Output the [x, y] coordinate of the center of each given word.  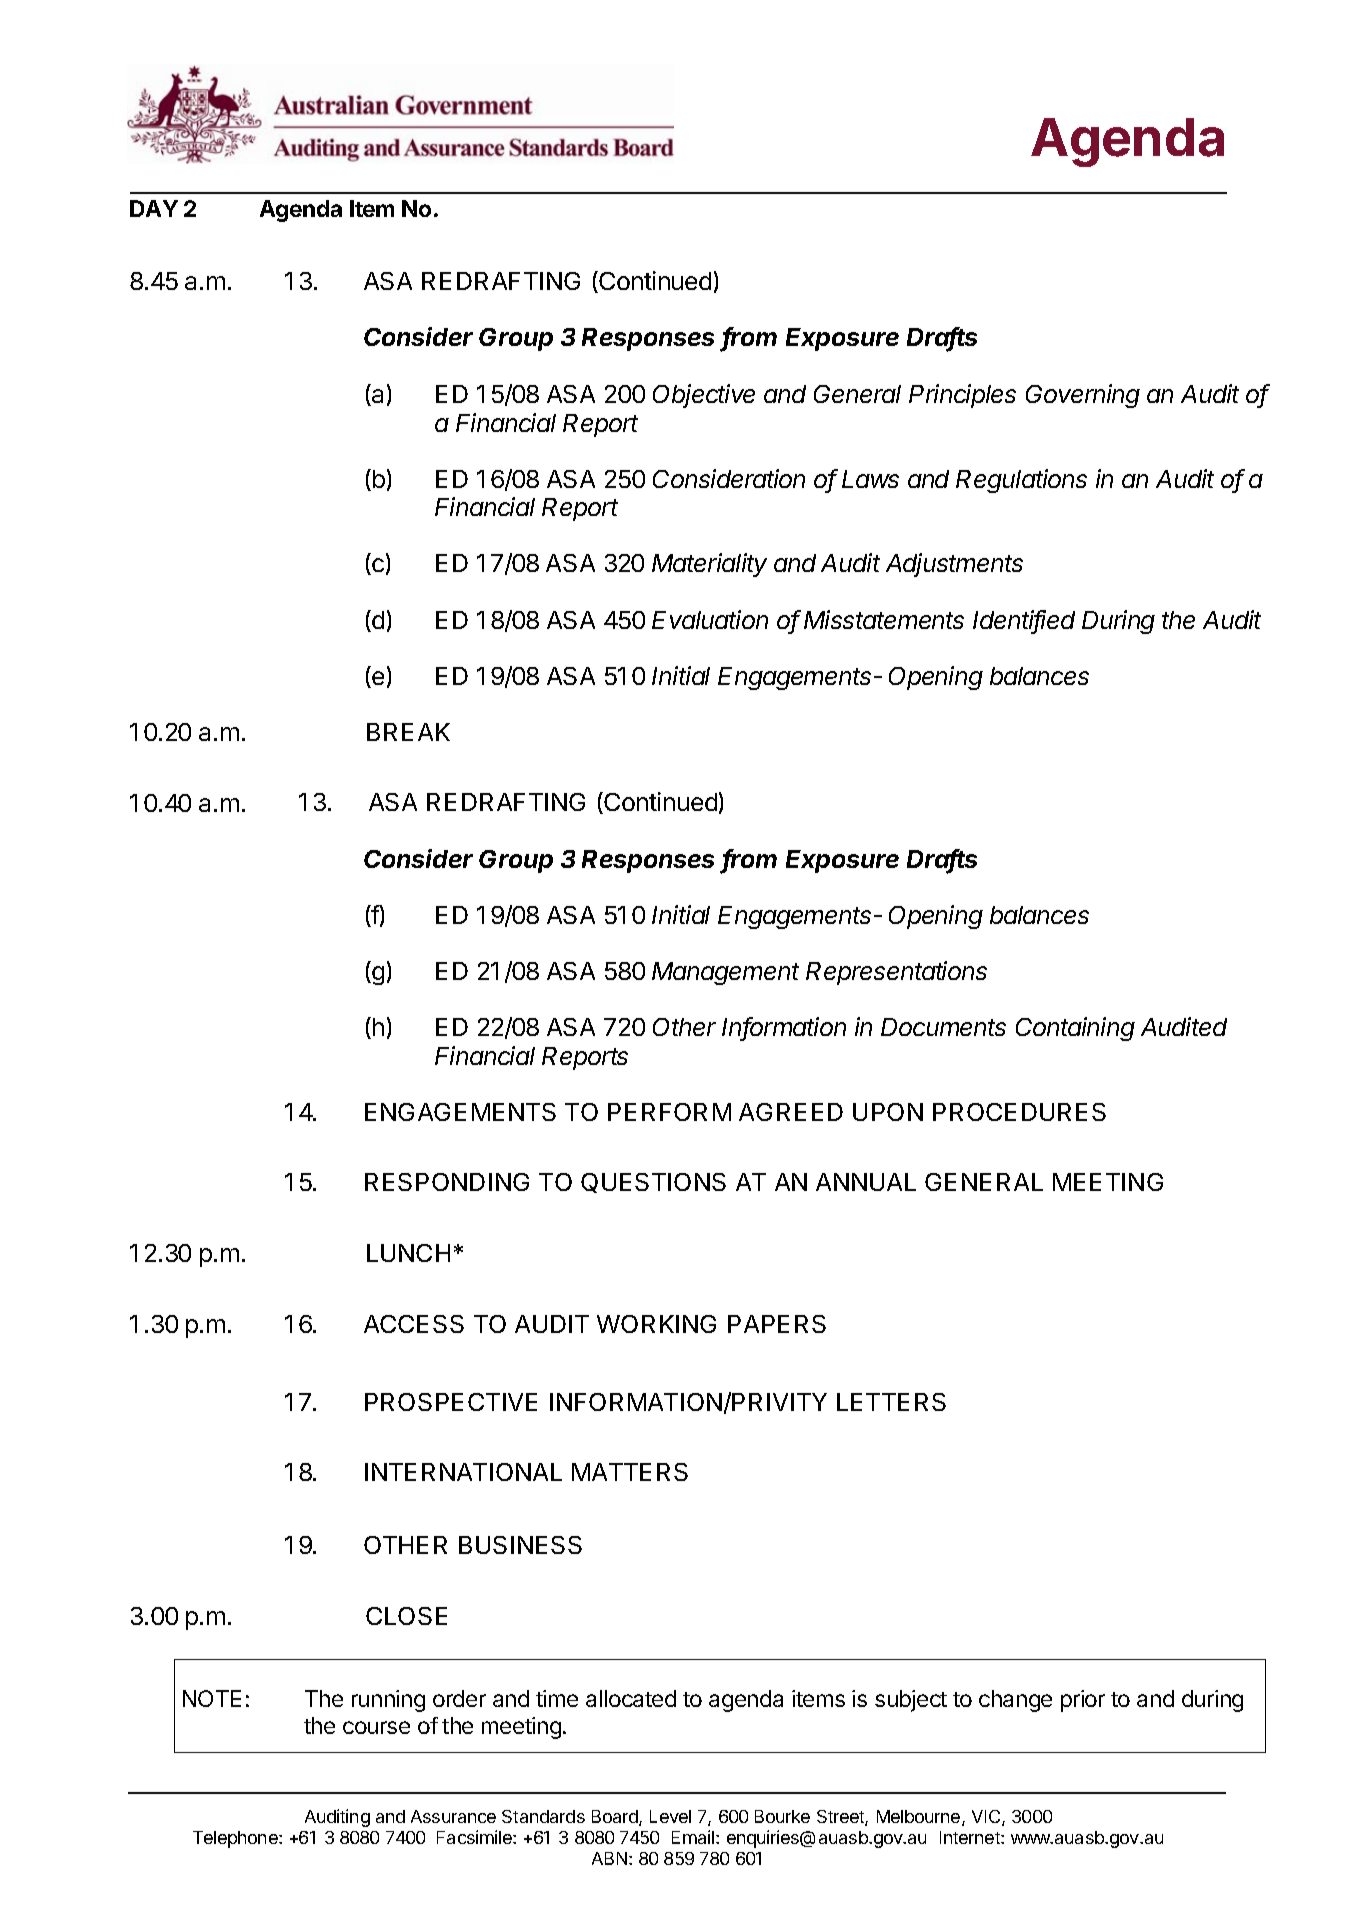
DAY [154, 208]
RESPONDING [447, 1182]
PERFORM [669, 1112]
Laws [870, 479]
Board [616, 1818]
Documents [943, 1027]
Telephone [236, 1839]
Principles [962, 396]
